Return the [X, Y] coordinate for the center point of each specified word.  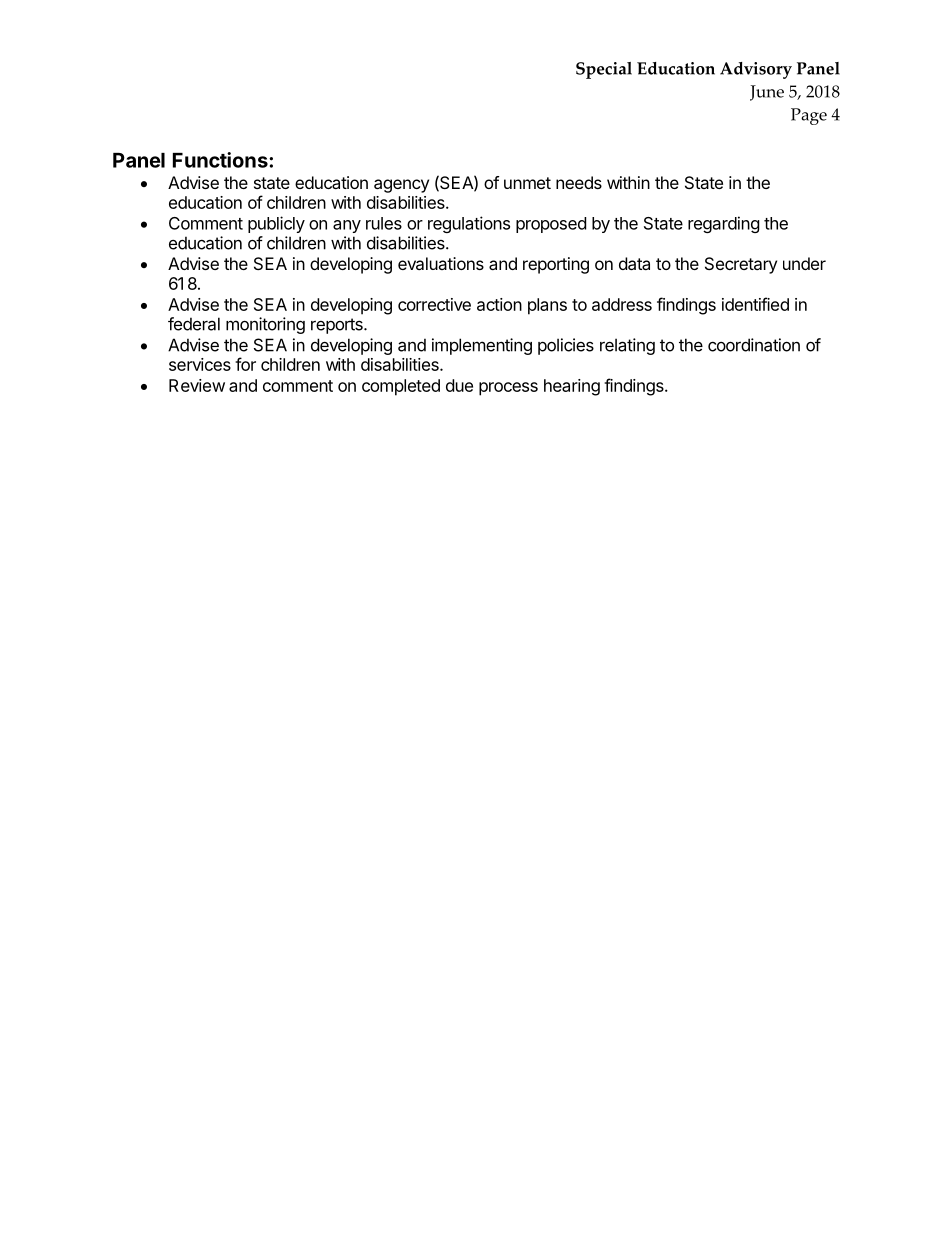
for [245, 364]
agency [401, 186]
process [508, 389]
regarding [724, 224]
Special [604, 70]
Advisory [756, 70]
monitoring [265, 325]
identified [755, 304]
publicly [276, 224]
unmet [527, 183]
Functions [221, 160]
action [499, 304]
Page [809, 116]
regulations [469, 224]
